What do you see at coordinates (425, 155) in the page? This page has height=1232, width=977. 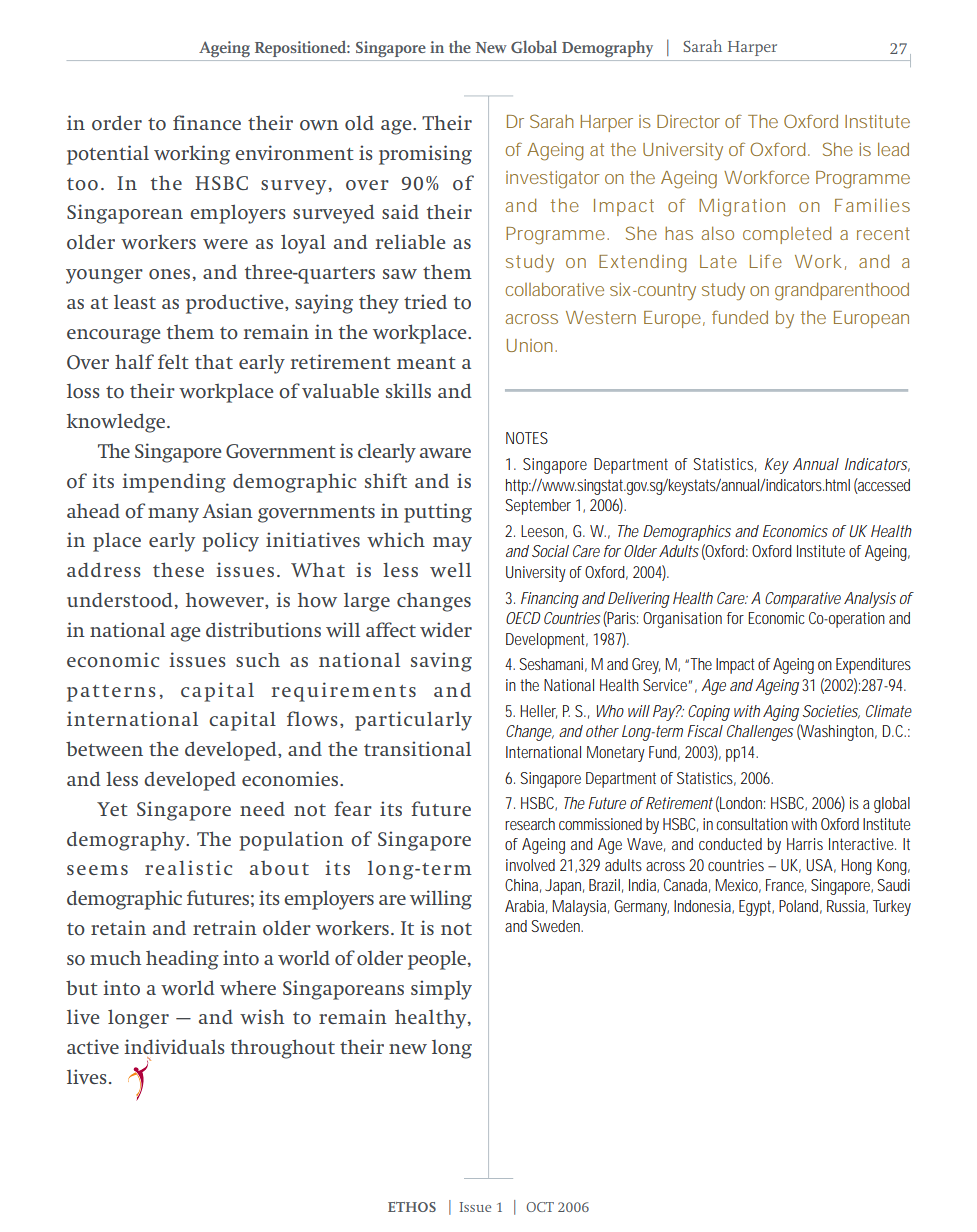 I see `promising` at bounding box center [425, 155].
